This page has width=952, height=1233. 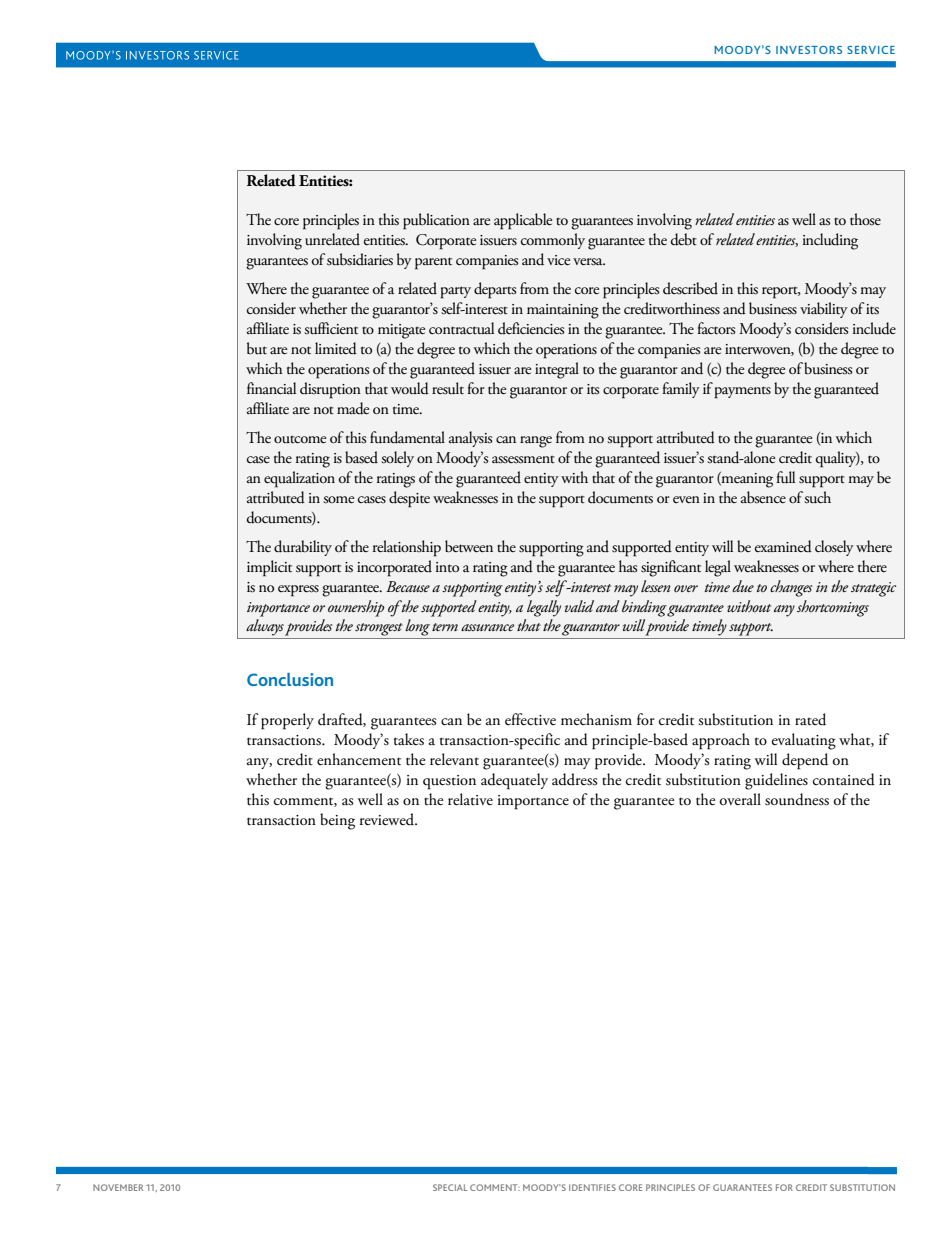 I want to click on INVESTORS, so click(x=809, y=50).
